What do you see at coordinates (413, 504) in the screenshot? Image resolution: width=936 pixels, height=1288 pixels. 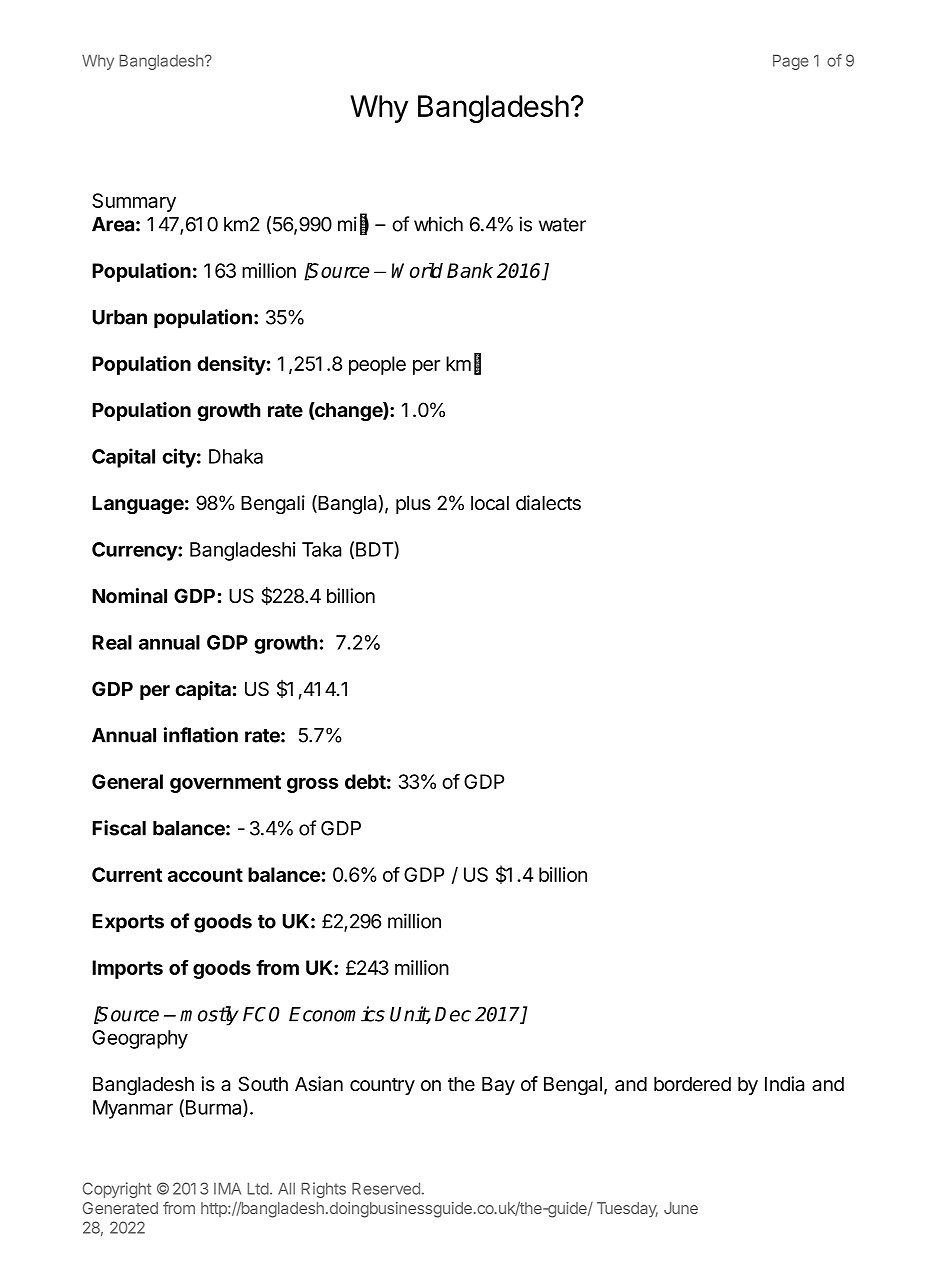 I see `plus` at bounding box center [413, 504].
